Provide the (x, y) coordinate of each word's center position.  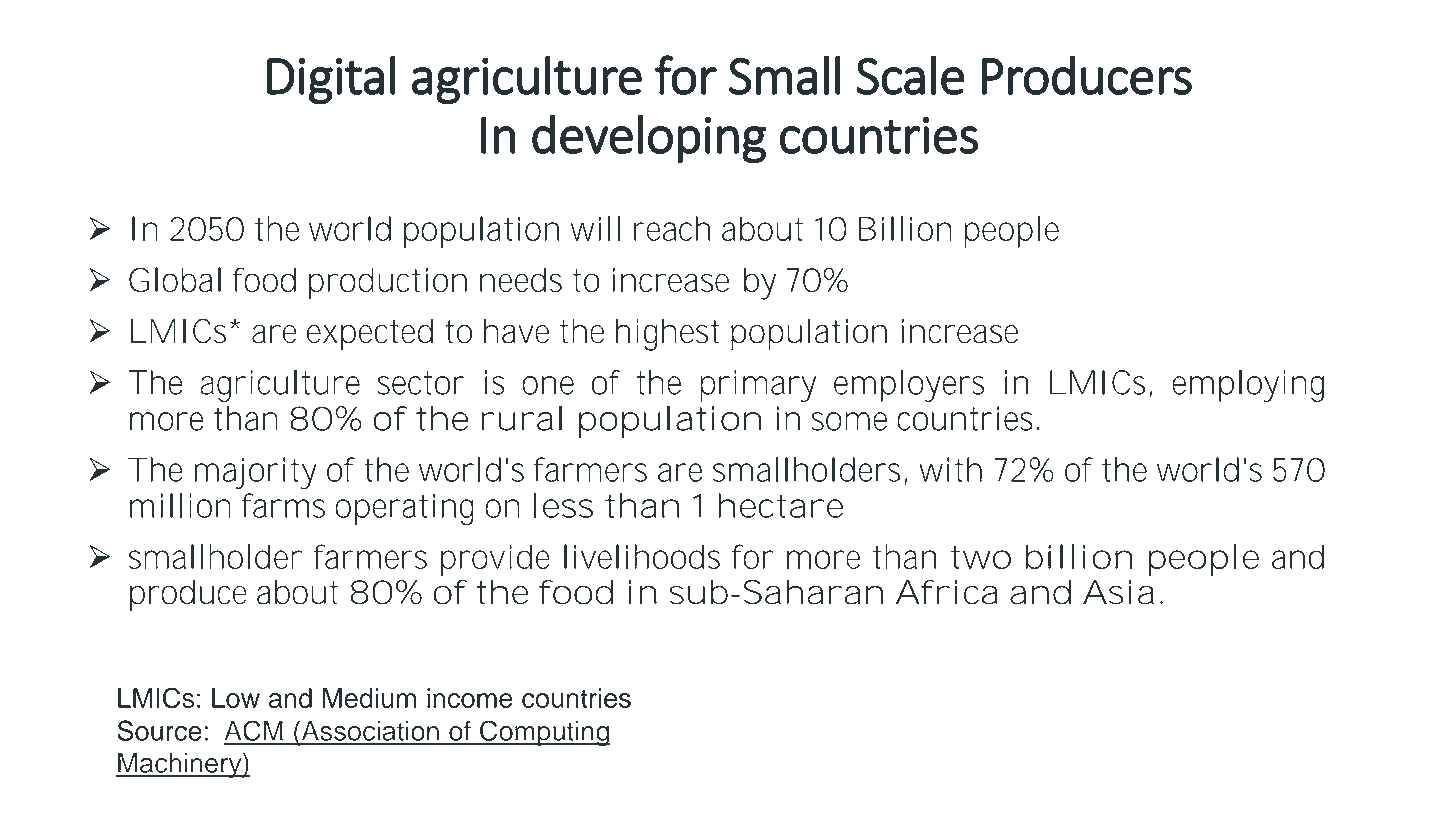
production (388, 283)
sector (421, 383)
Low (236, 698)
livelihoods (642, 556)
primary (758, 386)
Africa (947, 592)
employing (1248, 386)
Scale (910, 75)
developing (649, 138)
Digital (331, 79)
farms (283, 505)
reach (672, 228)
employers (909, 386)
